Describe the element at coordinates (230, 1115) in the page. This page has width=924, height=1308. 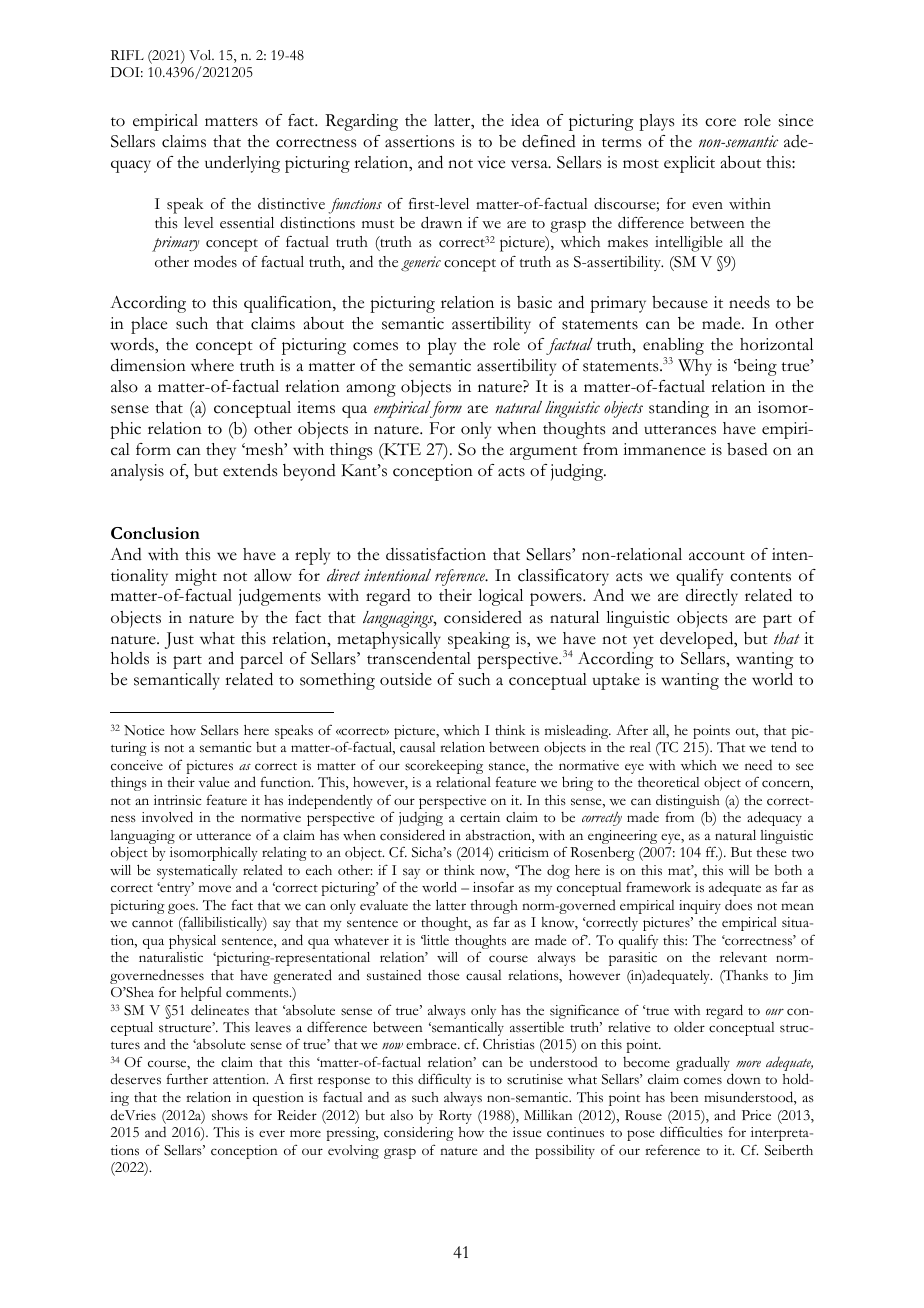
I see `shows` at that location.
